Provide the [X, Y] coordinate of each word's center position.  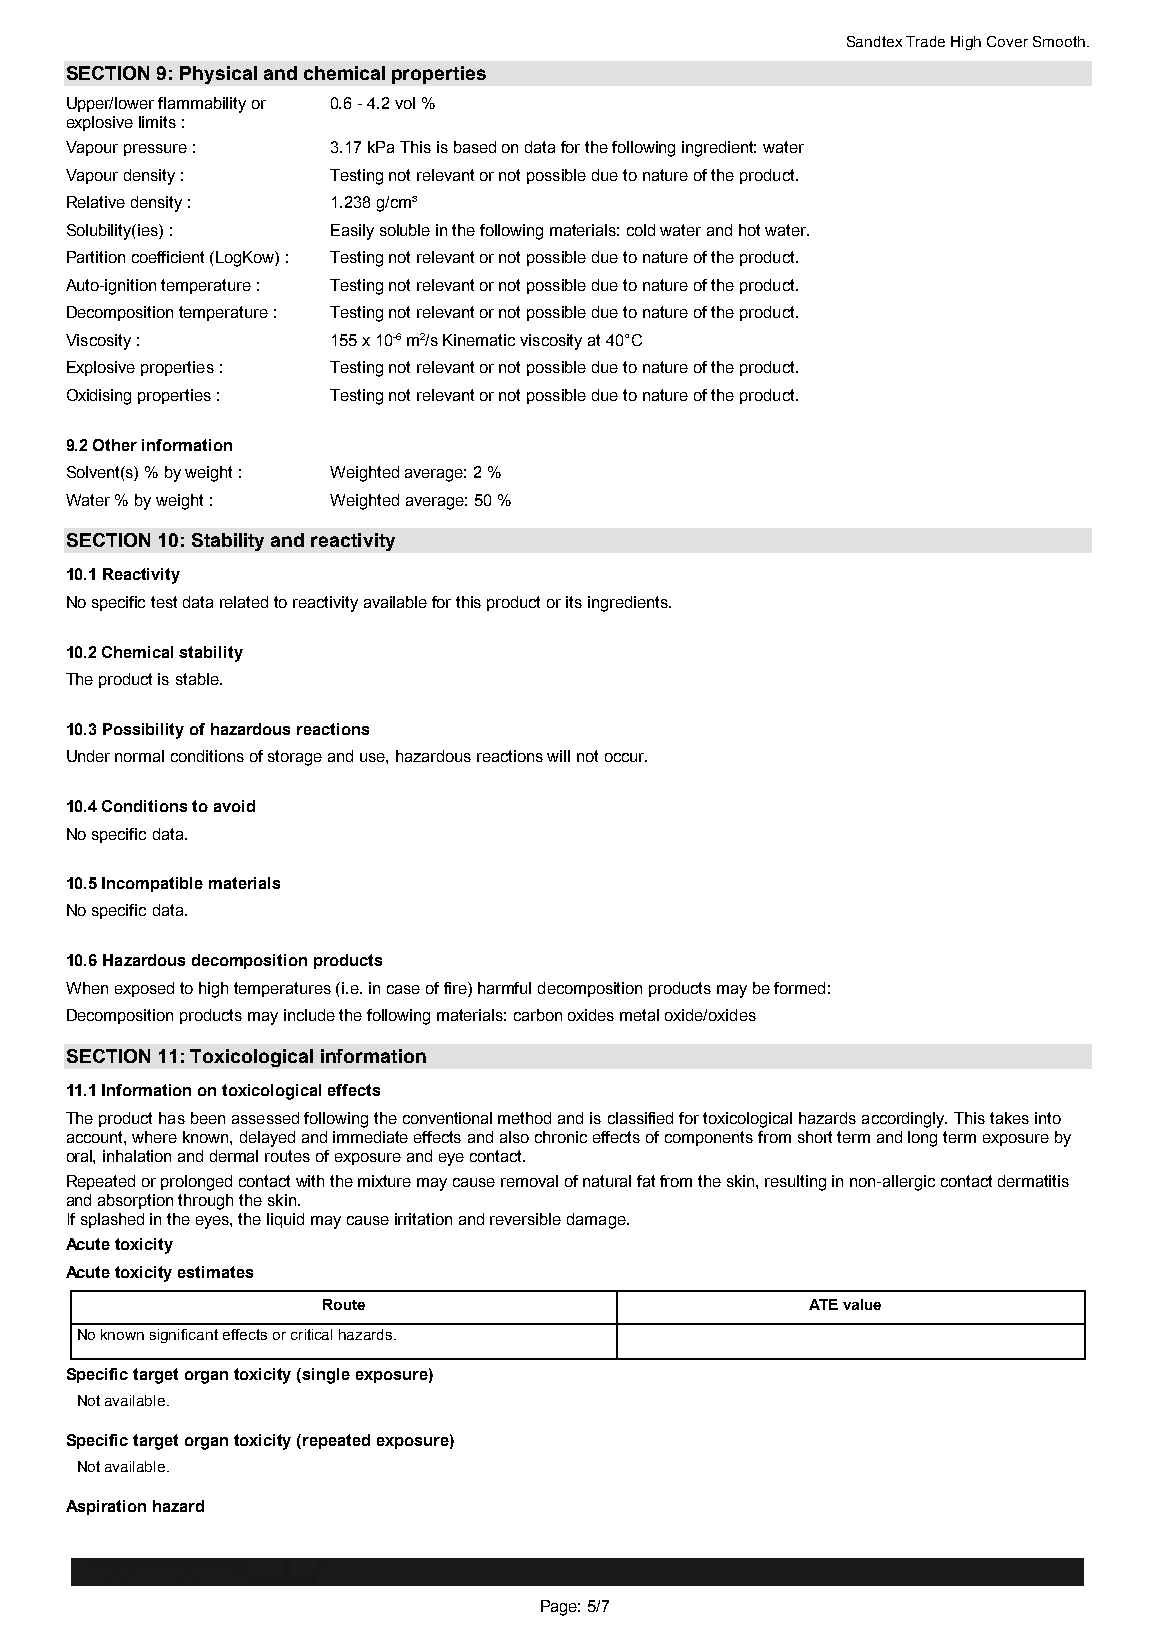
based [475, 147]
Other [115, 445]
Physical [218, 75]
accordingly [904, 1120]
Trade [925, 41]
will [558, 756]
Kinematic [479, 340]
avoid [234, 806]
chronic [561, 1137]
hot [749, 230]
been [208, 1118]
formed [799, 988]
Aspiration [106, 1507]
